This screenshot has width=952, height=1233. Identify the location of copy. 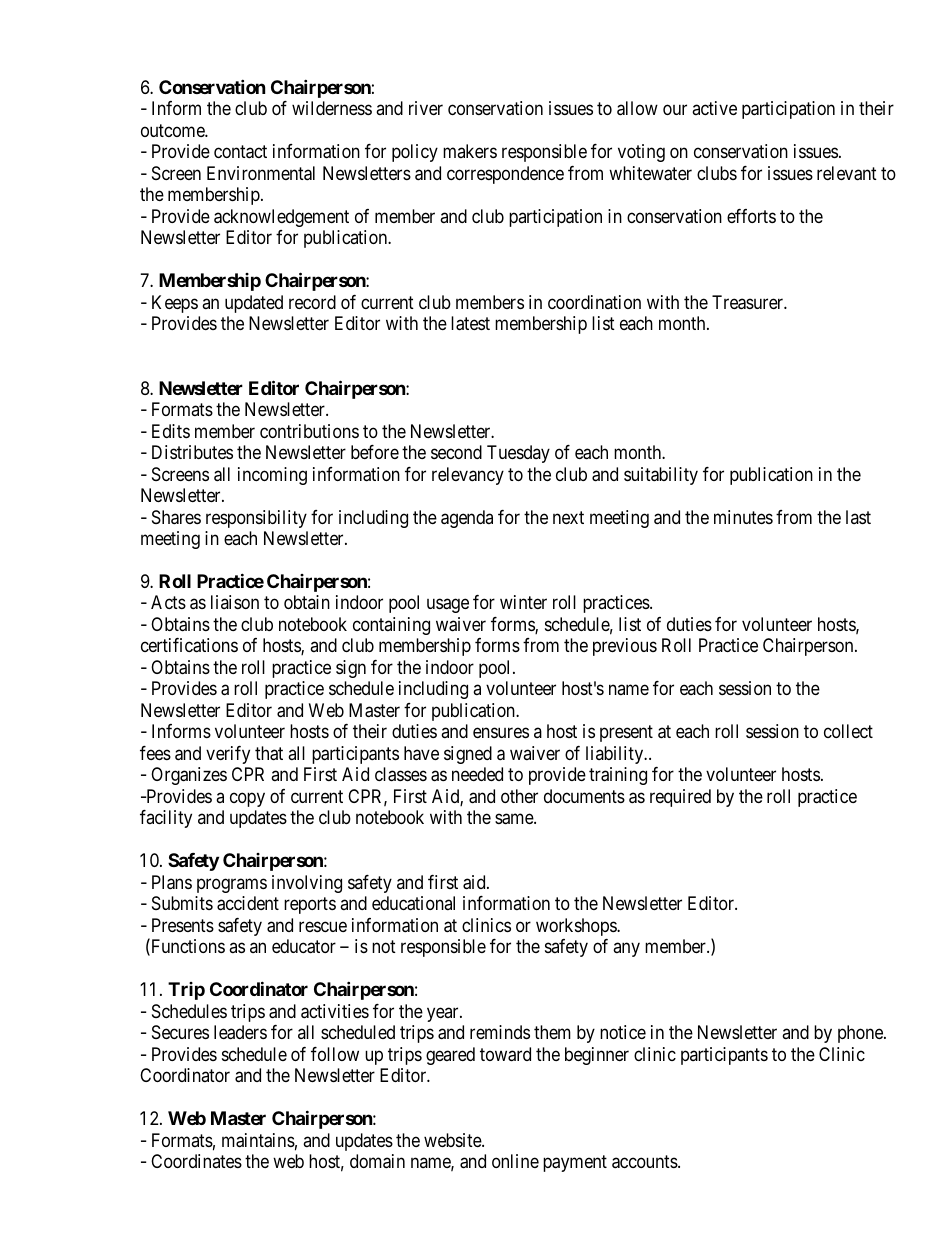
(247, 799).
